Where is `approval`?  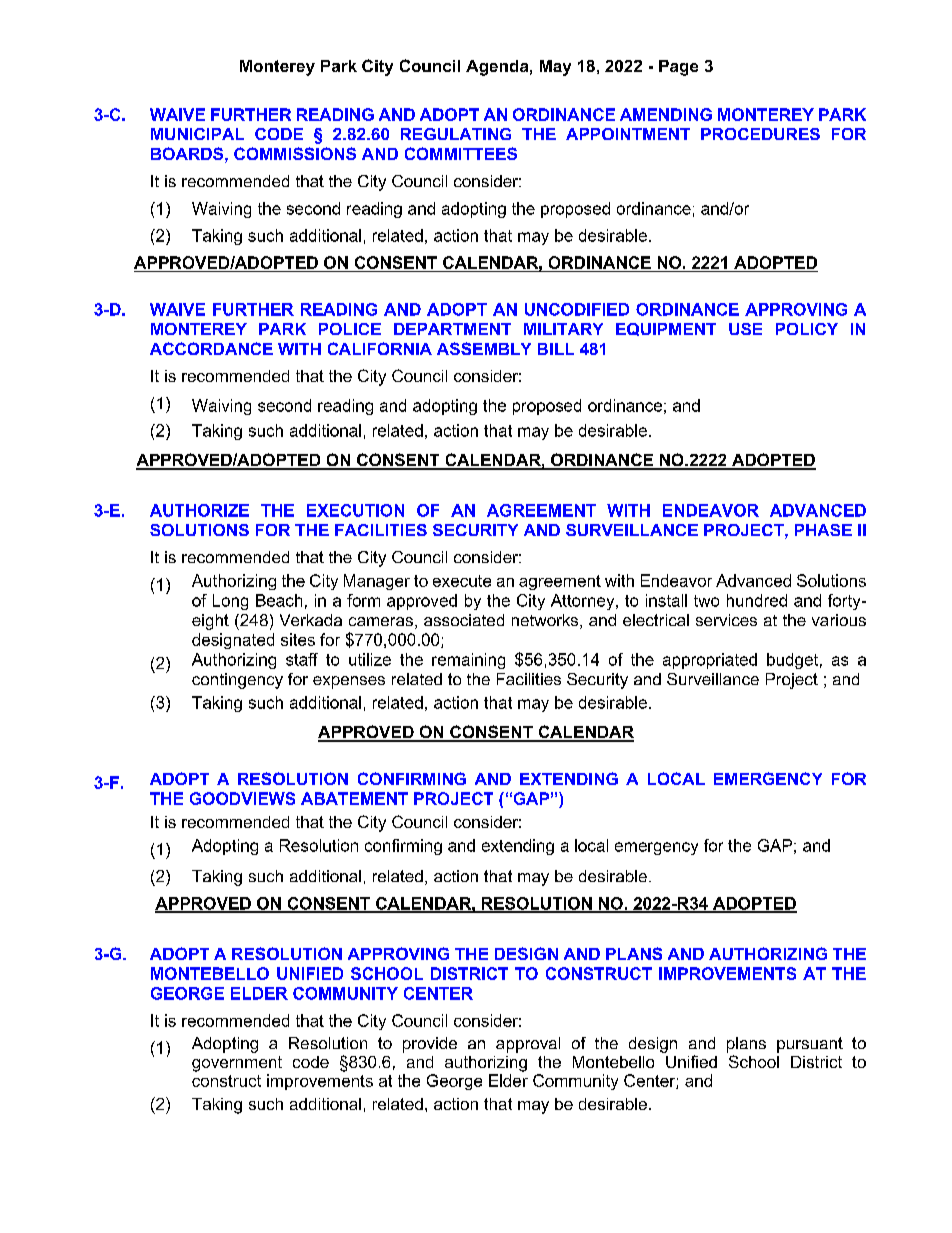
approval is located at coordinates (528, 1045).
